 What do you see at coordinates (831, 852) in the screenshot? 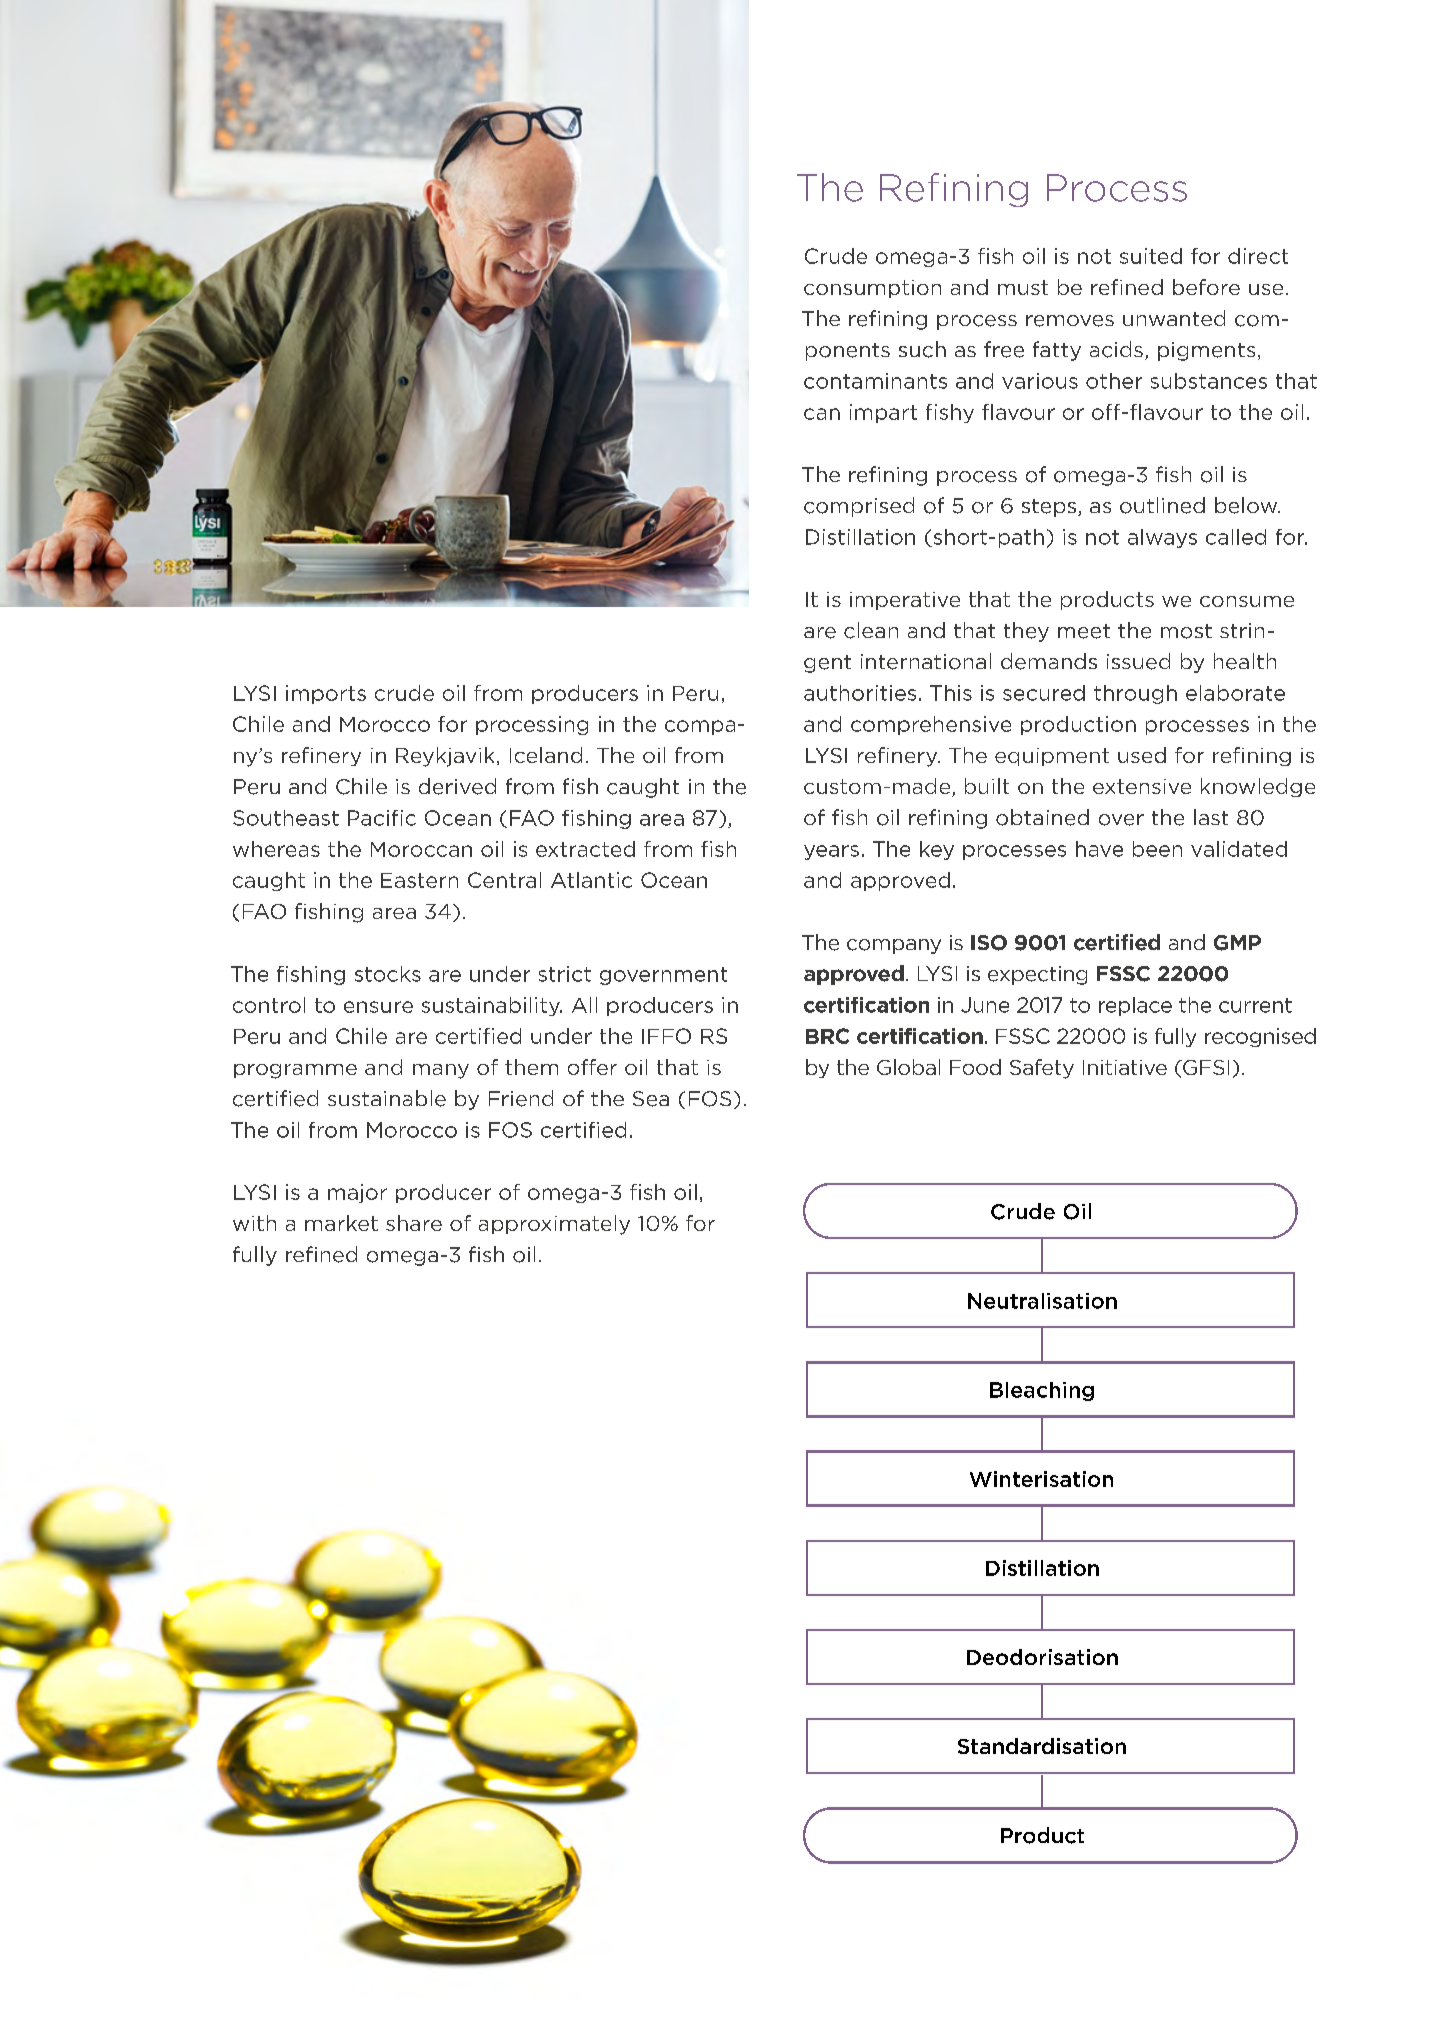
I see `years` at bounding box center [831, 852].
